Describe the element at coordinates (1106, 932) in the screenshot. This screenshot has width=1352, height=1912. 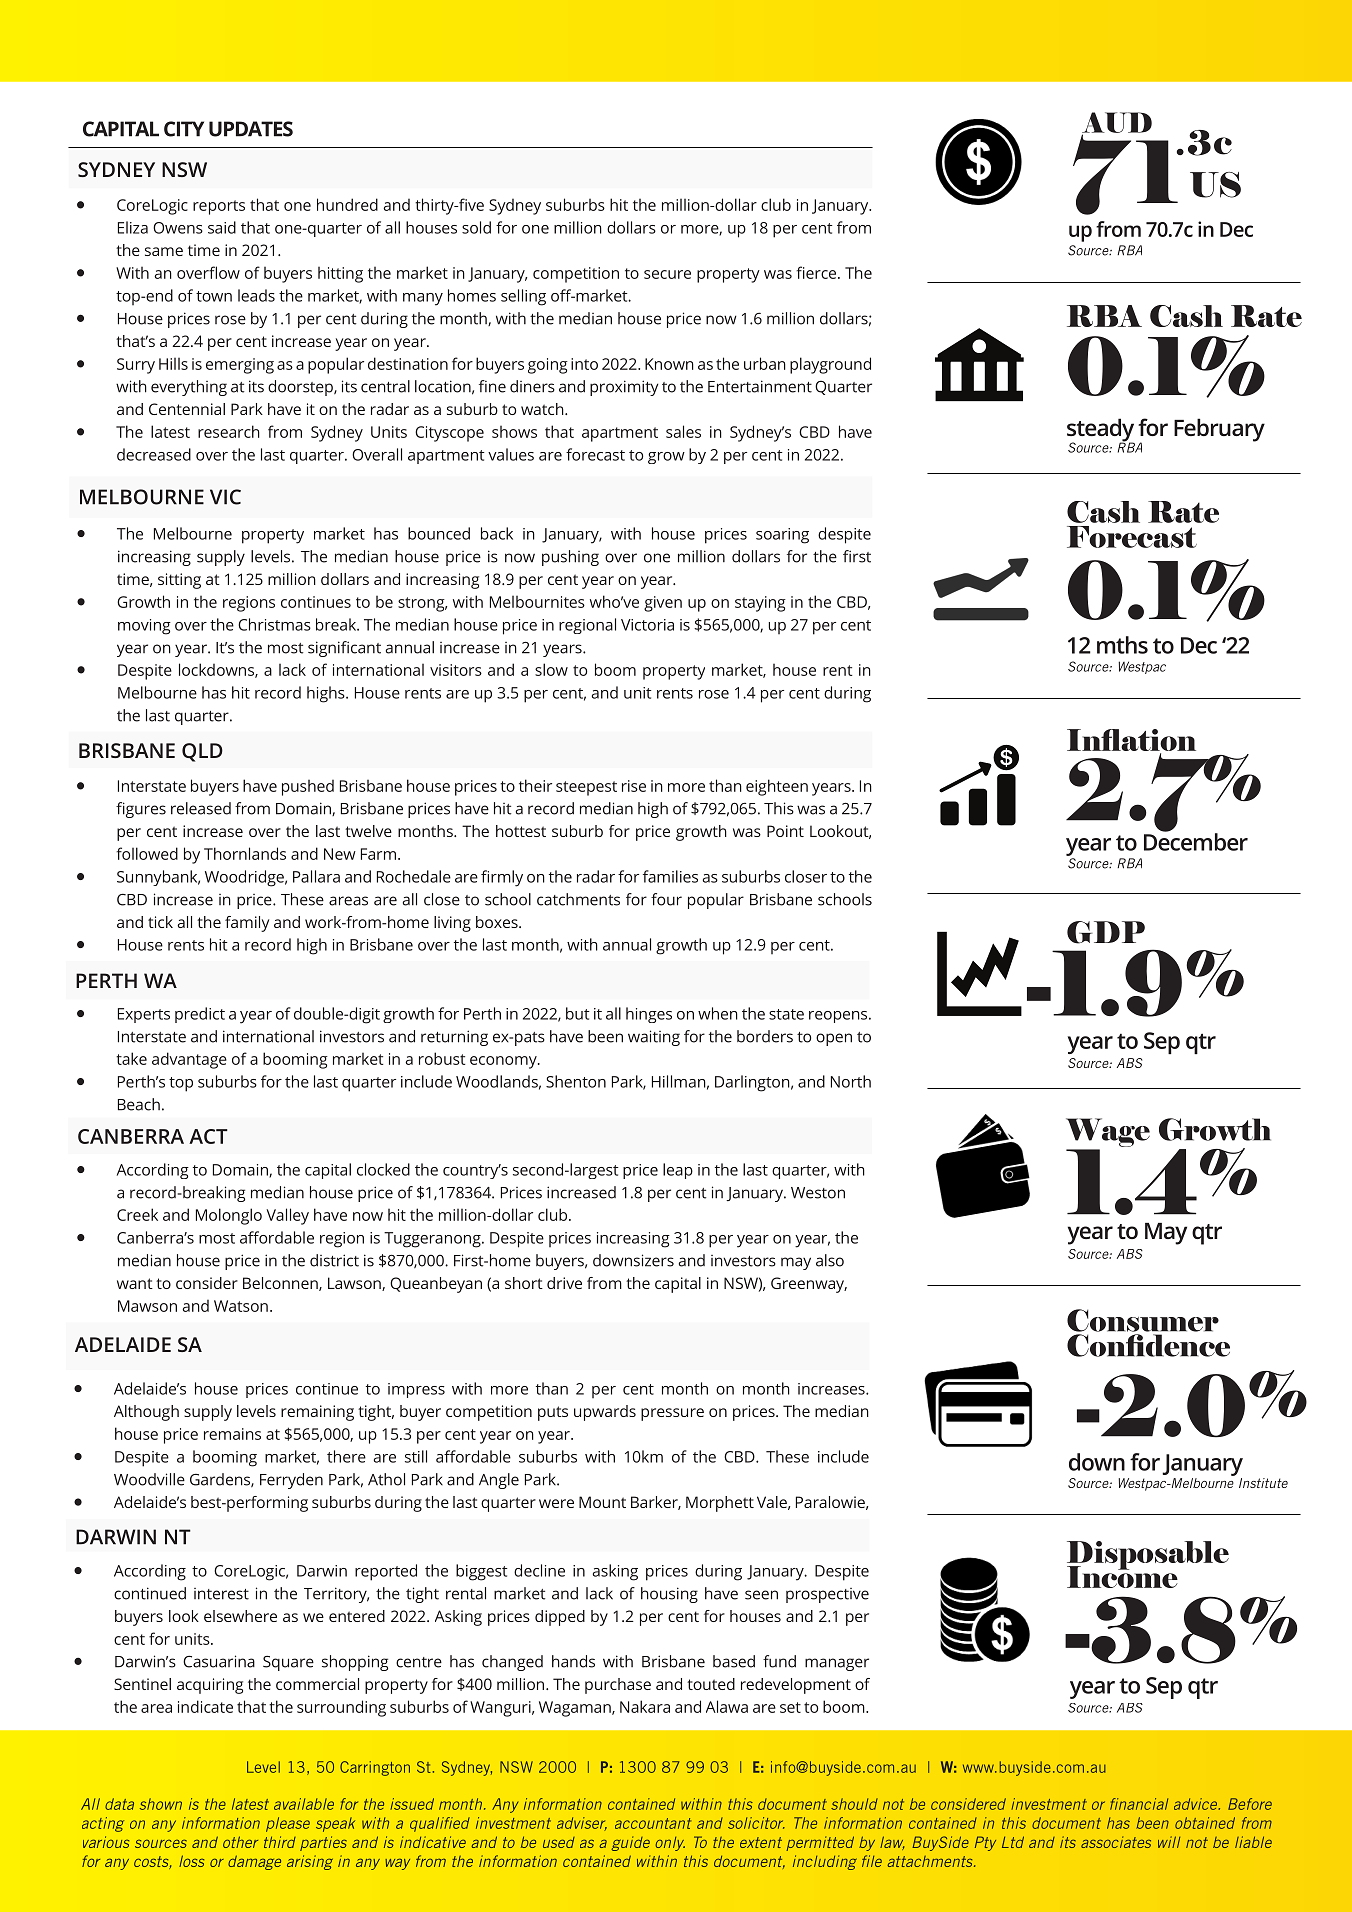
I see `GDP` at that location.
